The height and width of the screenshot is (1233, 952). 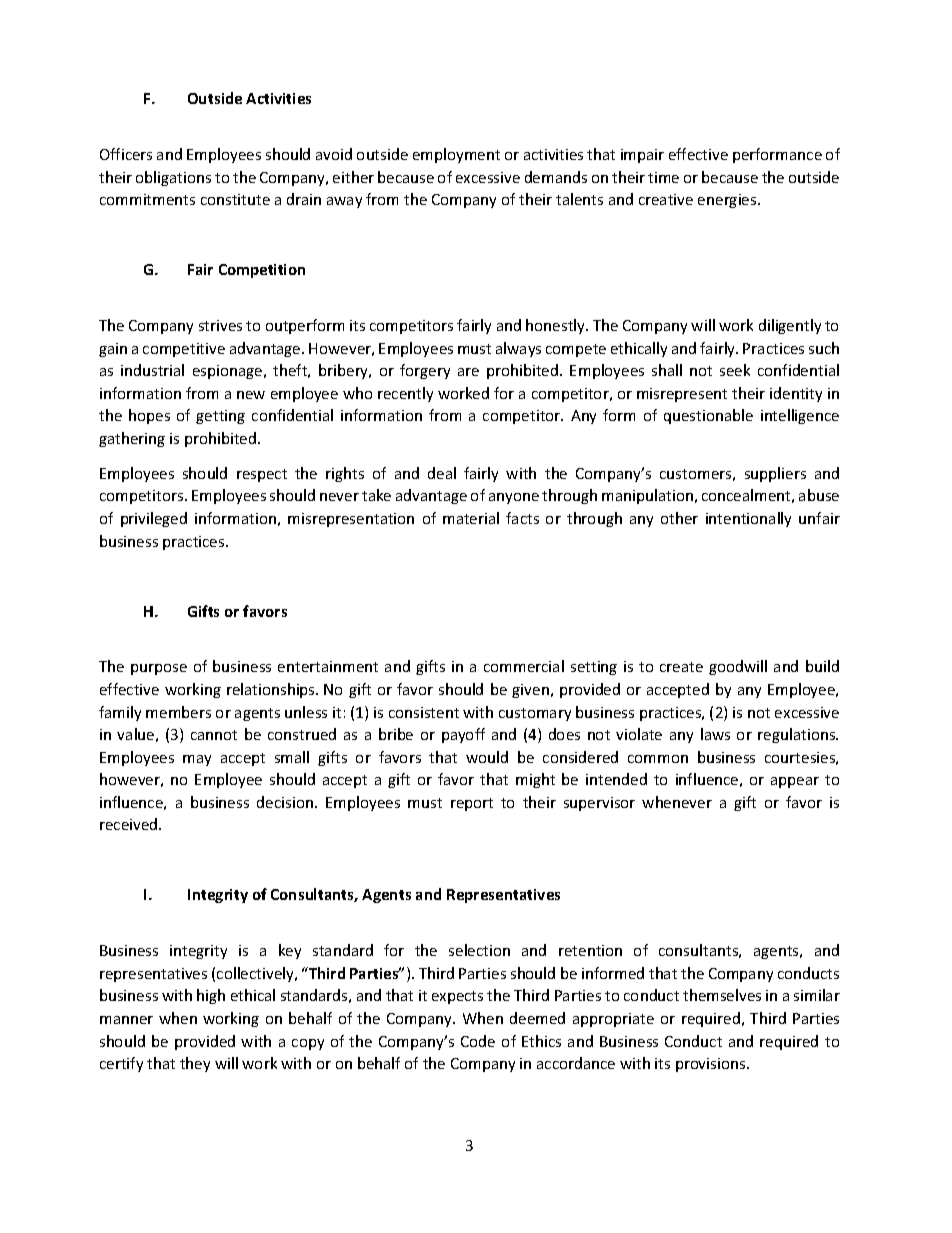 I want to click on Code, so click(x=478, y=1041).
